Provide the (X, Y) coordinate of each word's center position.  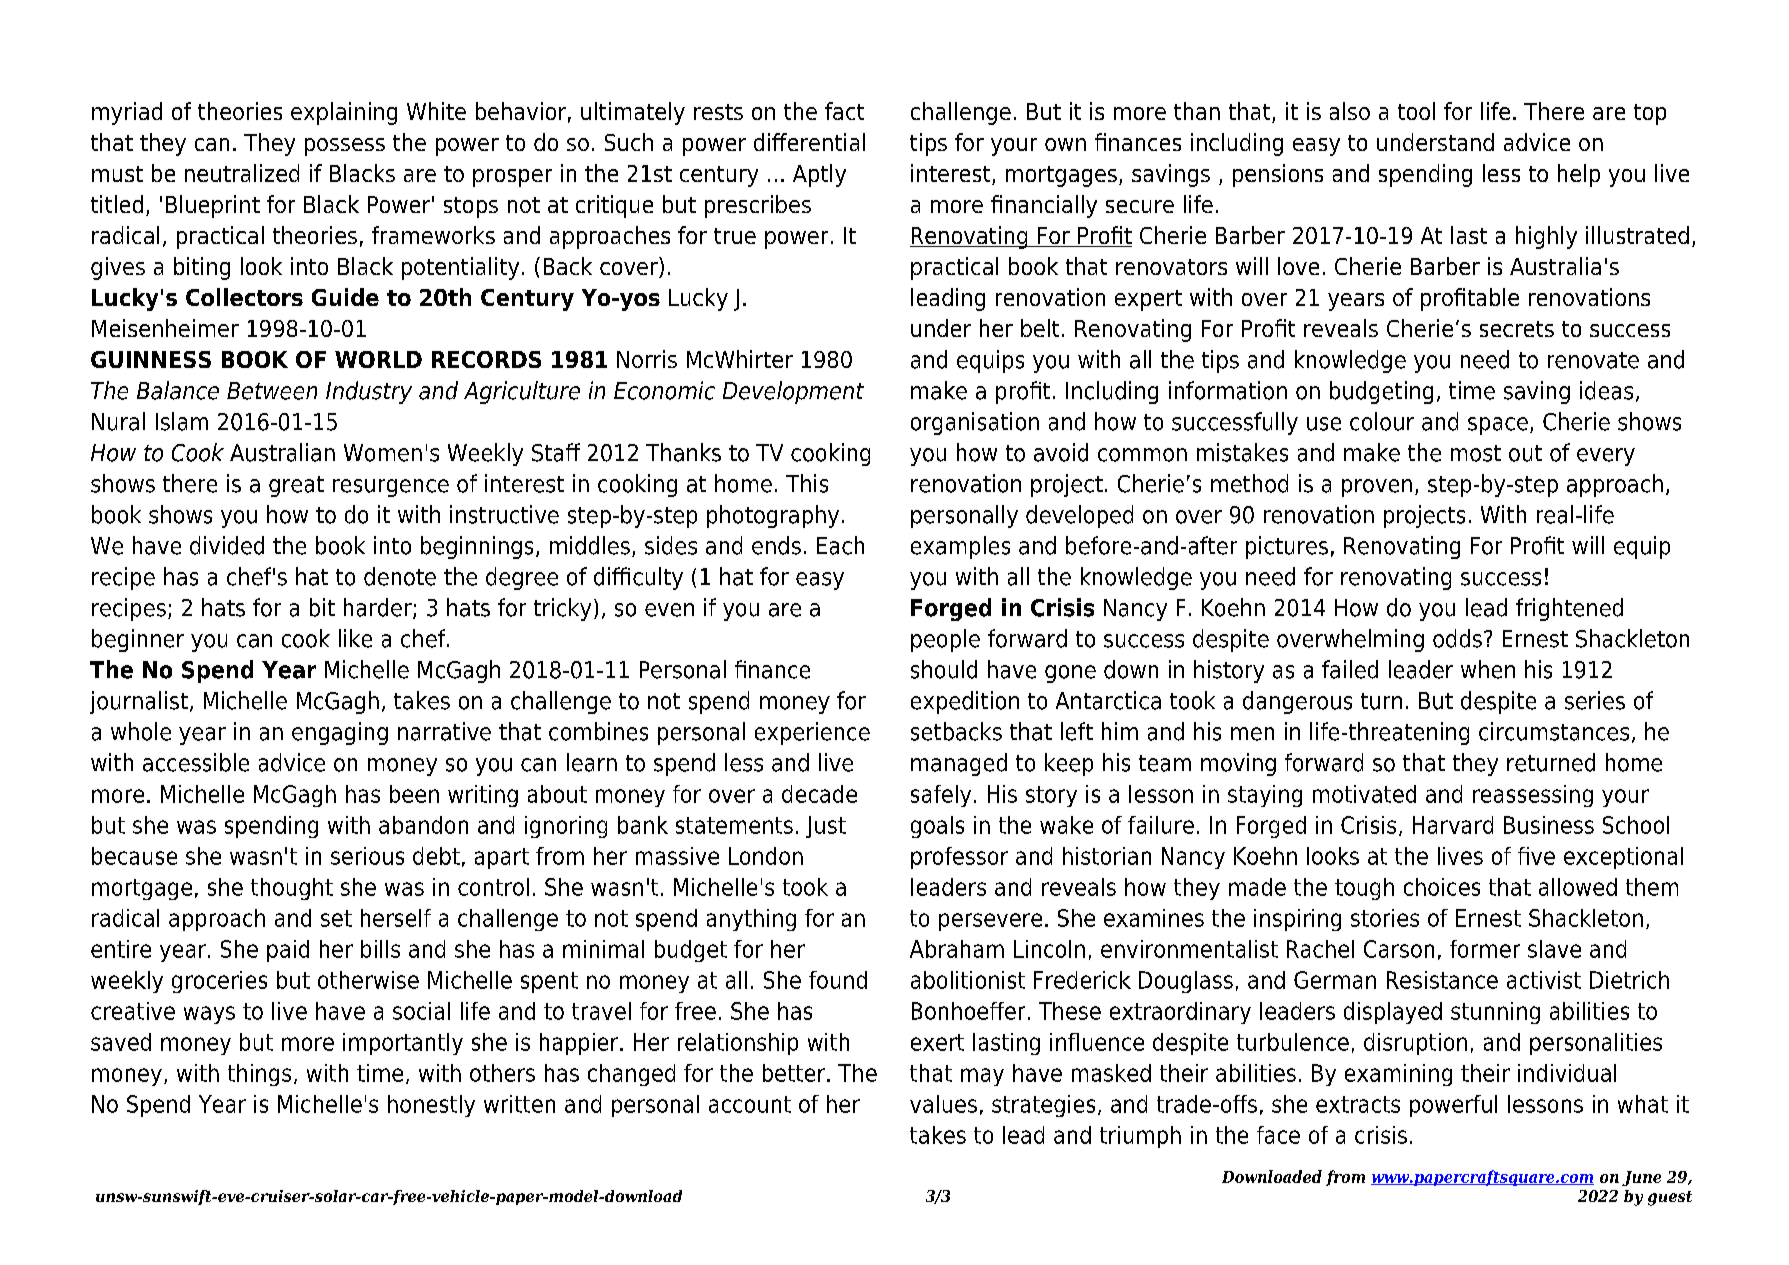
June (1641, 1178)
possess (345, 147)
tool (1416, 111)
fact (844, 111)
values (943, 1104)
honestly (431, 1106)
